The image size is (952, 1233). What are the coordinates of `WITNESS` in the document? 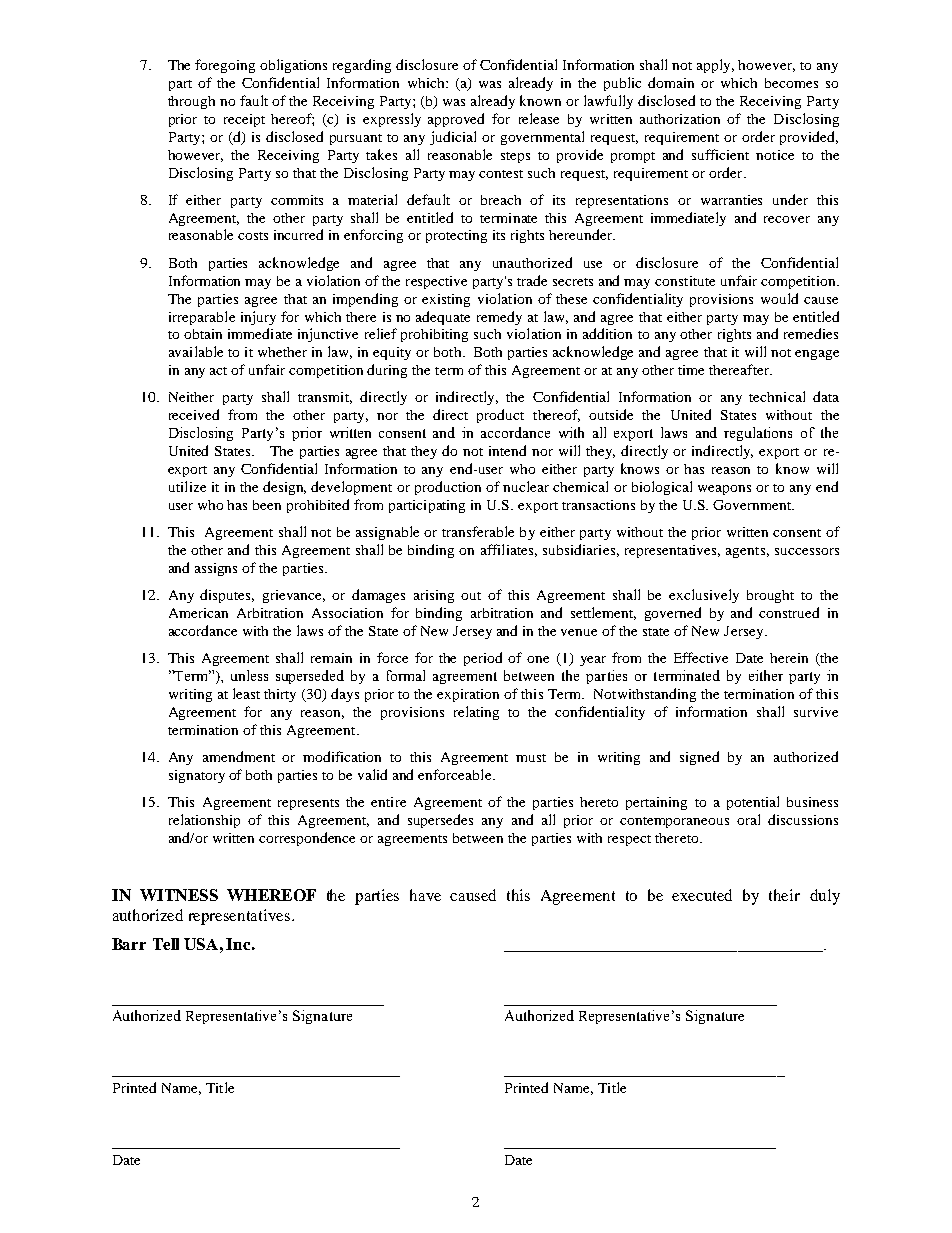 It's located at (179, 895).
